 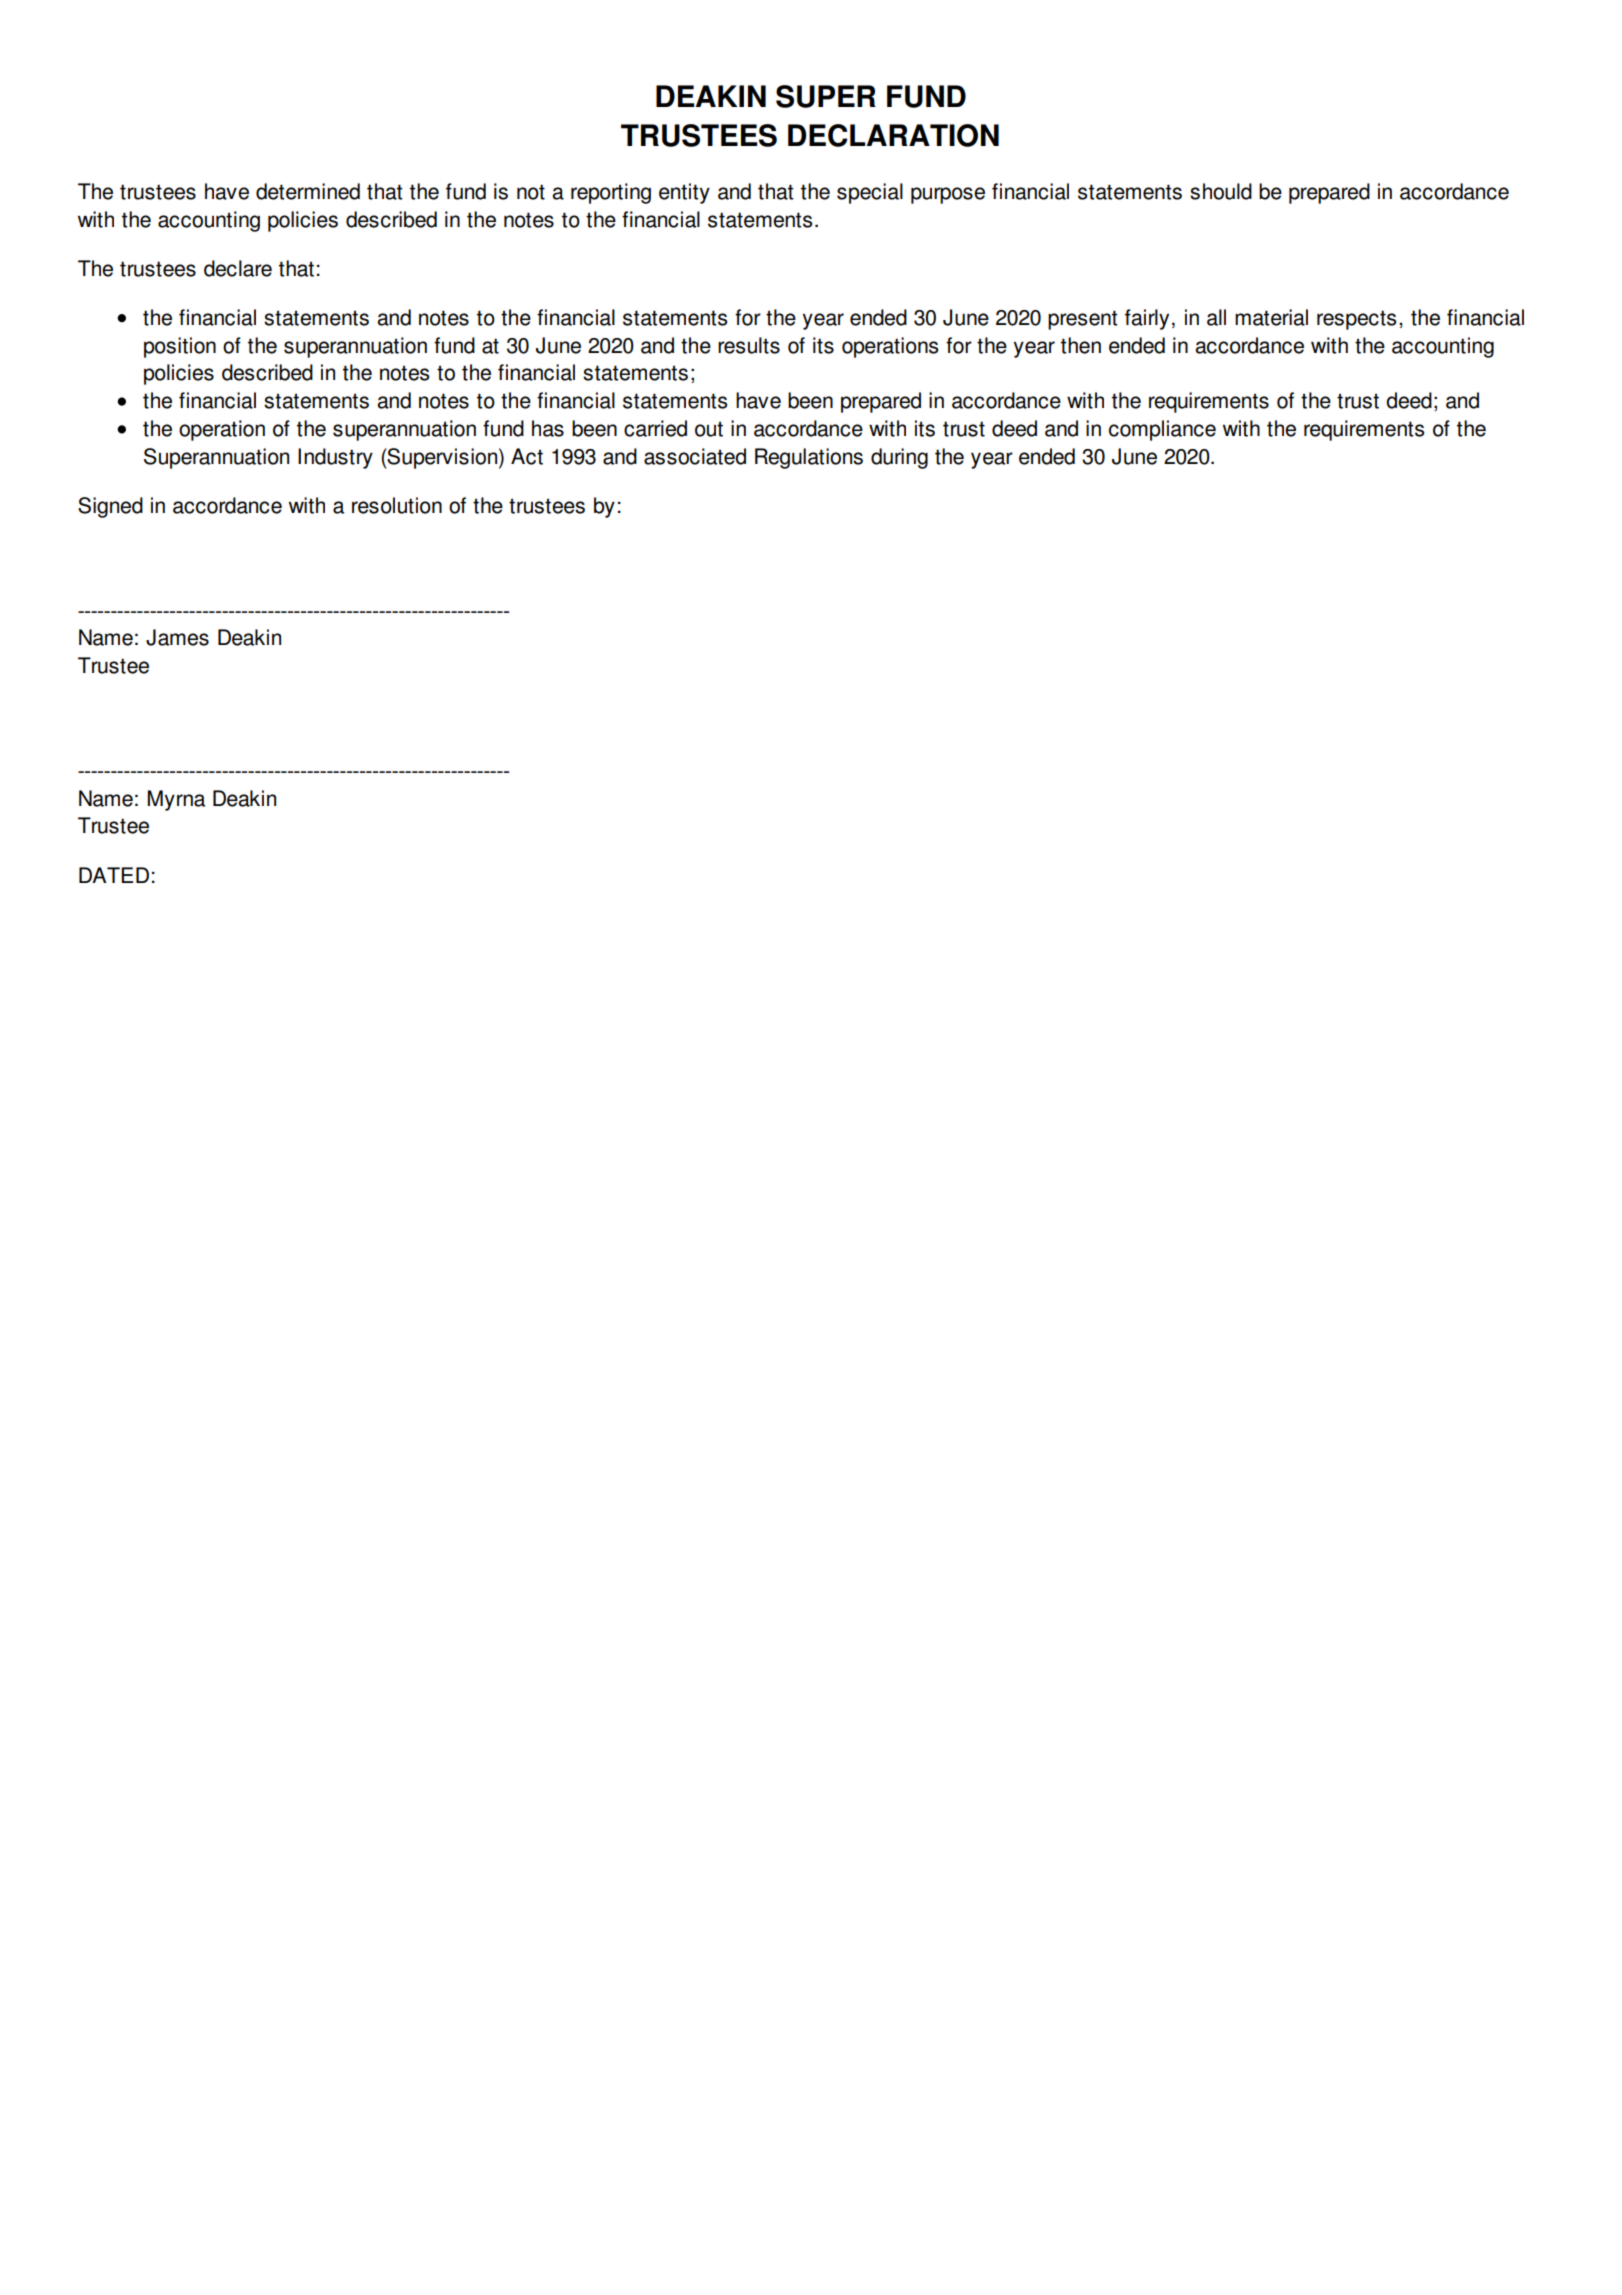 I want to click on should, so click(x=1221, y=191).
